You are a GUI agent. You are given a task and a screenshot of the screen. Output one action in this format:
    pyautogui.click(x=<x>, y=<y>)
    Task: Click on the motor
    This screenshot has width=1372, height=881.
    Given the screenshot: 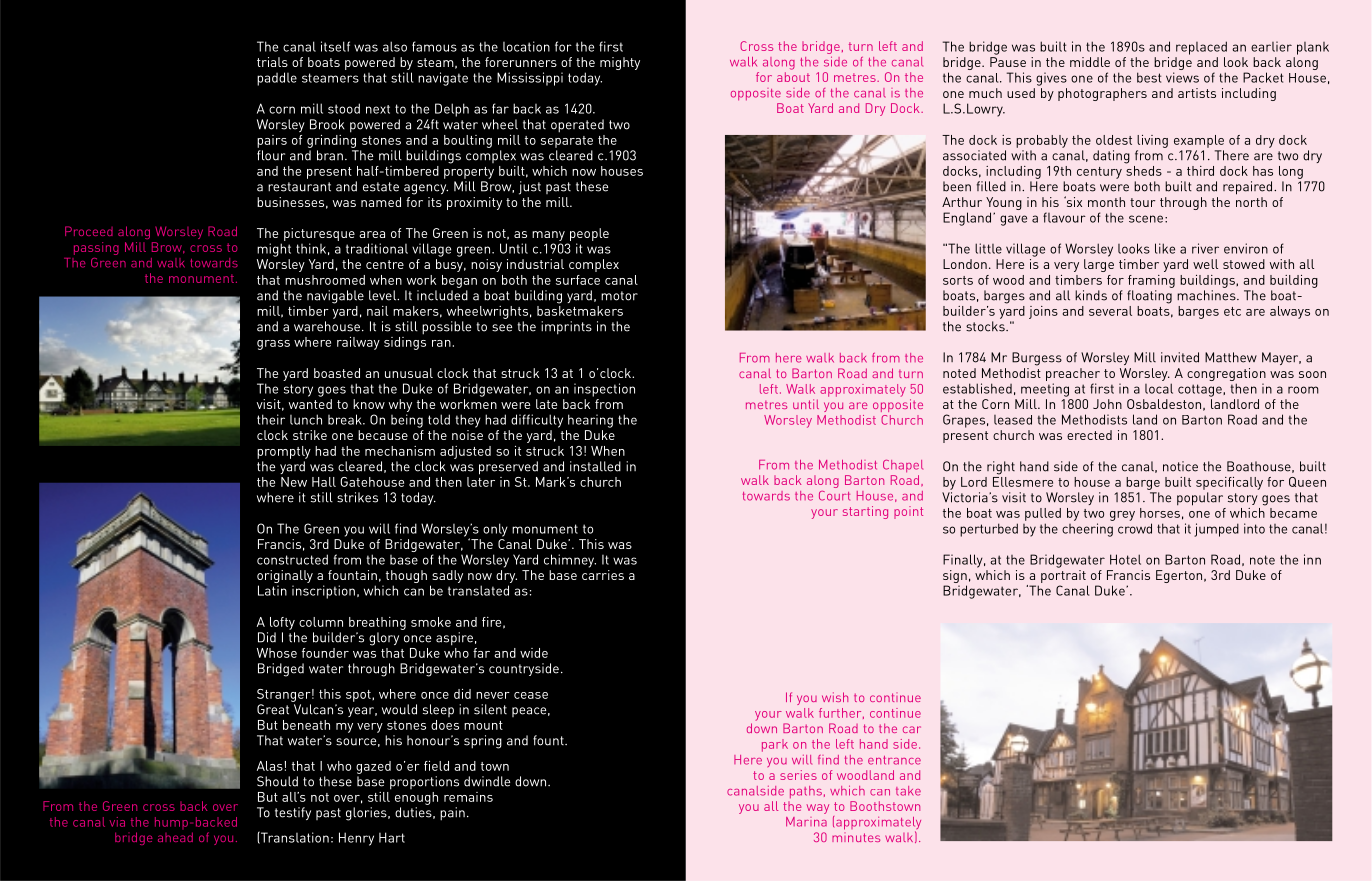 What is the action you would take?
    pyautogui.click(x=619, y=296)
